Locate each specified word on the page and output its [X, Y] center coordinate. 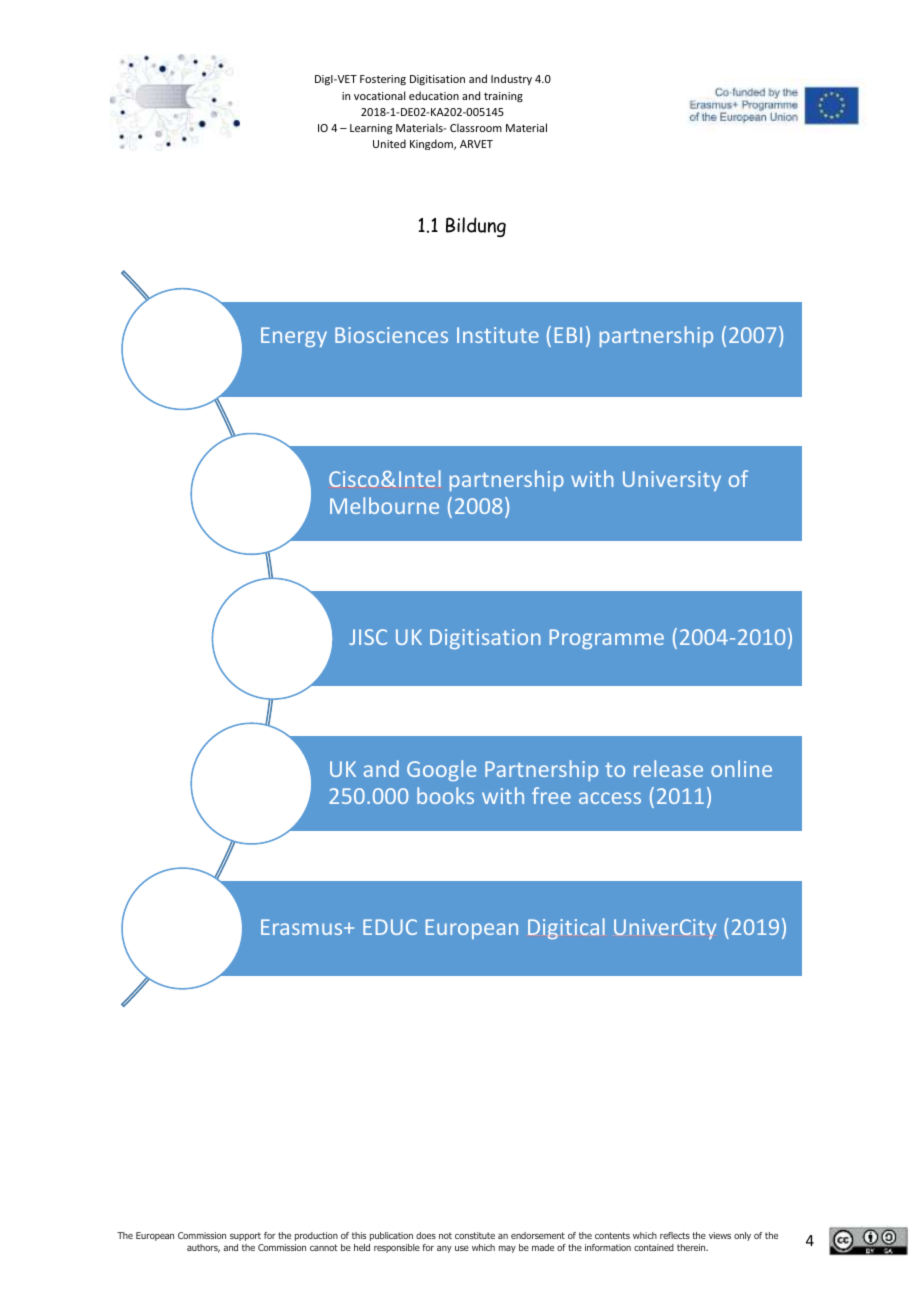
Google [441, 770]
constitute [475, 1235]
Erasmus [303, 927]
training [503, 97]
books [445, 795]
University [672, 481]
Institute [498, 335]
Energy [294, 337]
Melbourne [384, 505]
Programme [607, 639]
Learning [371, 129]
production [316, 1236]
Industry [511, 79]
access [610, 798]
